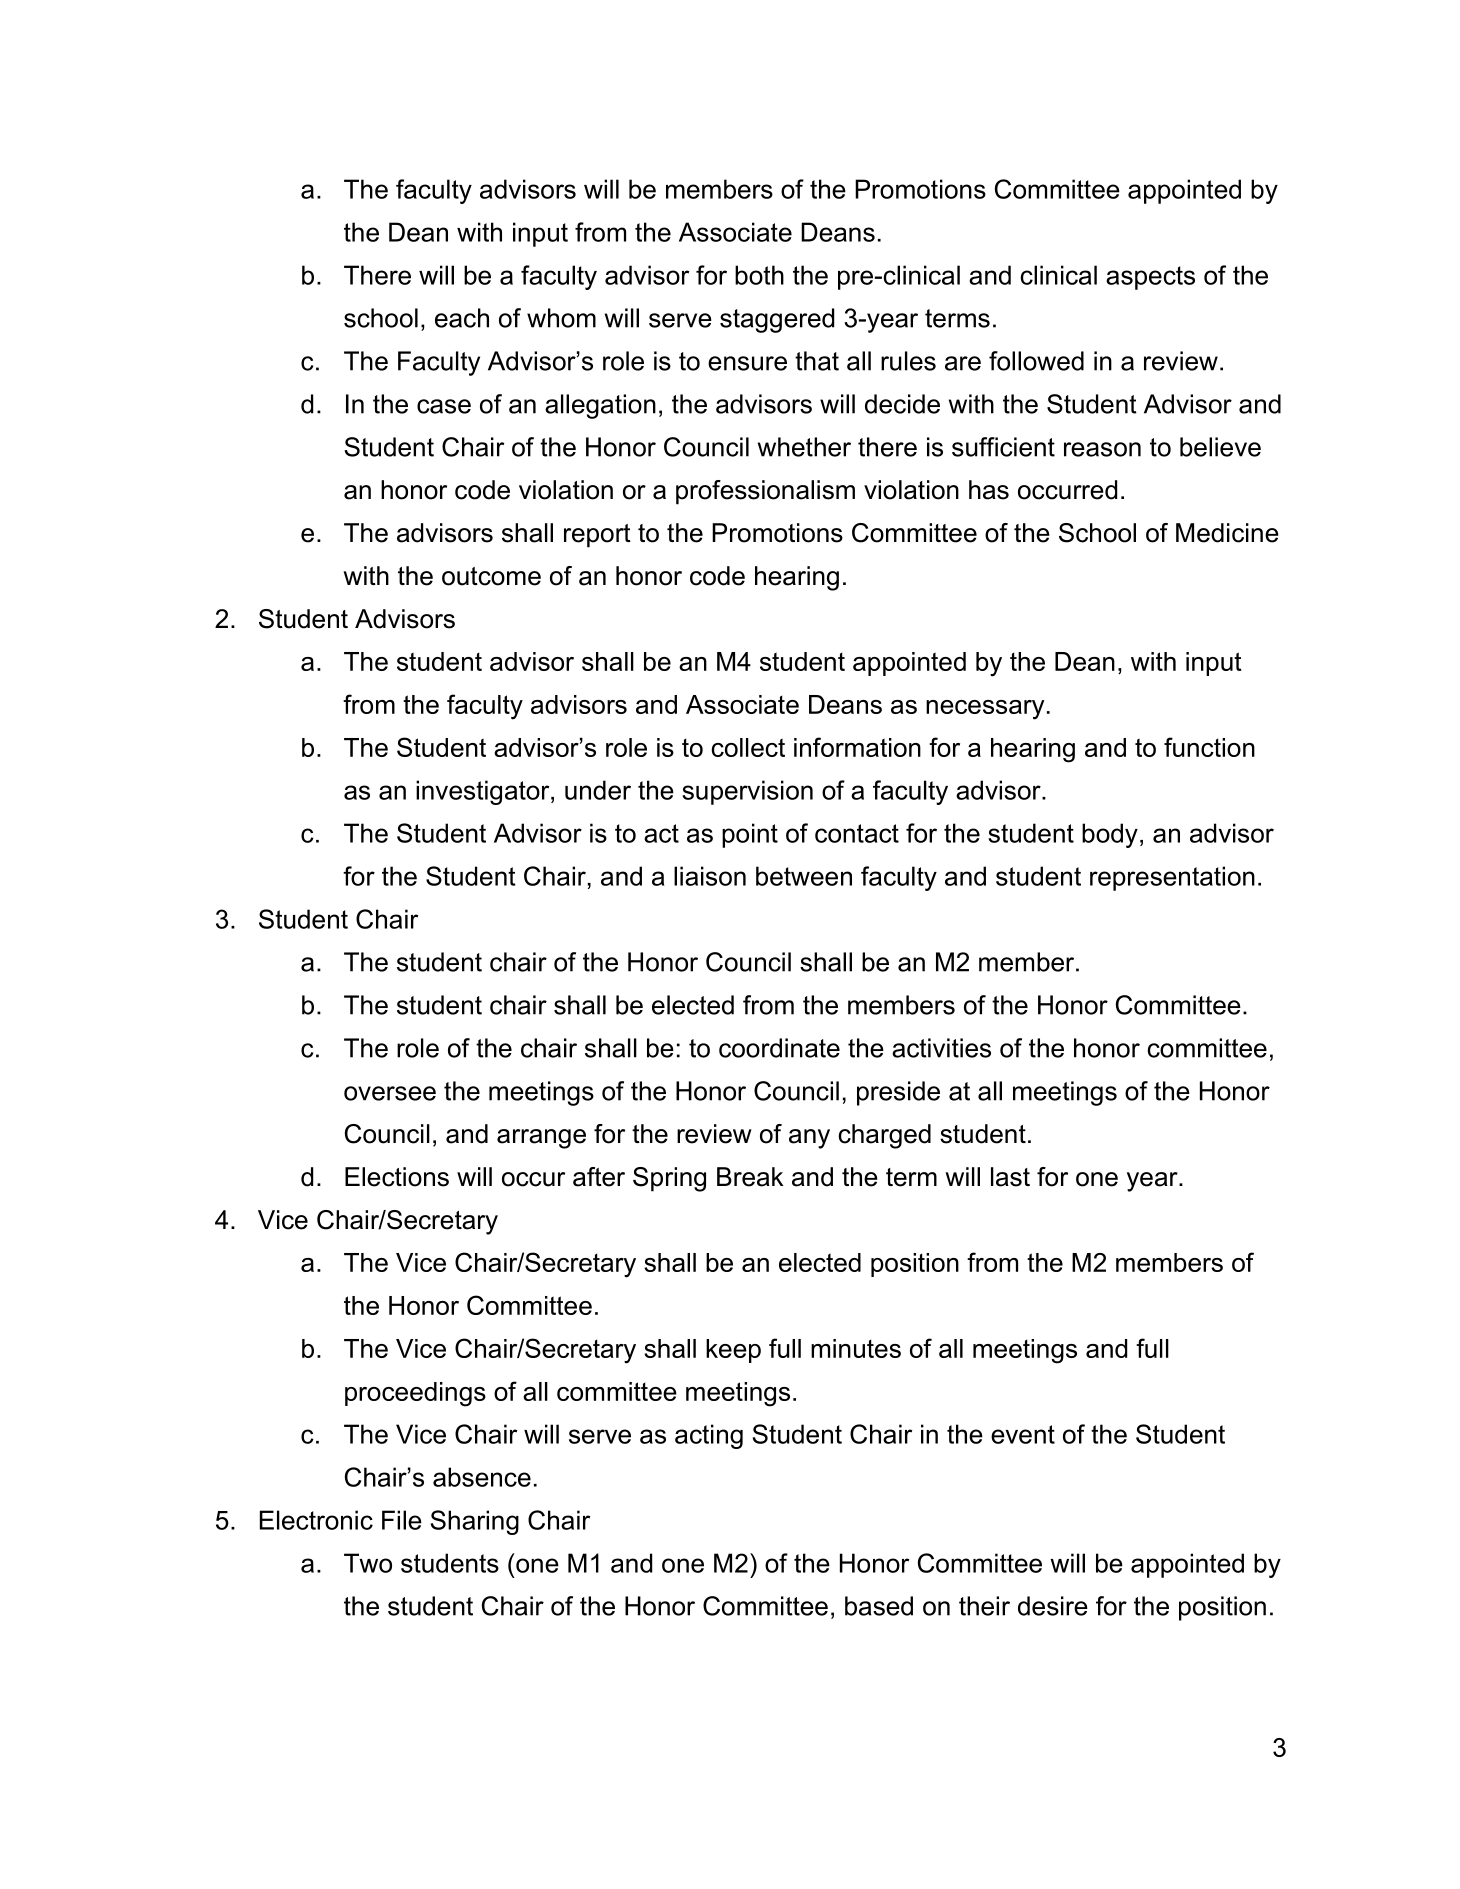 This image has height=1889, width=1460. I want to click on representation, so click(1172, 878).
